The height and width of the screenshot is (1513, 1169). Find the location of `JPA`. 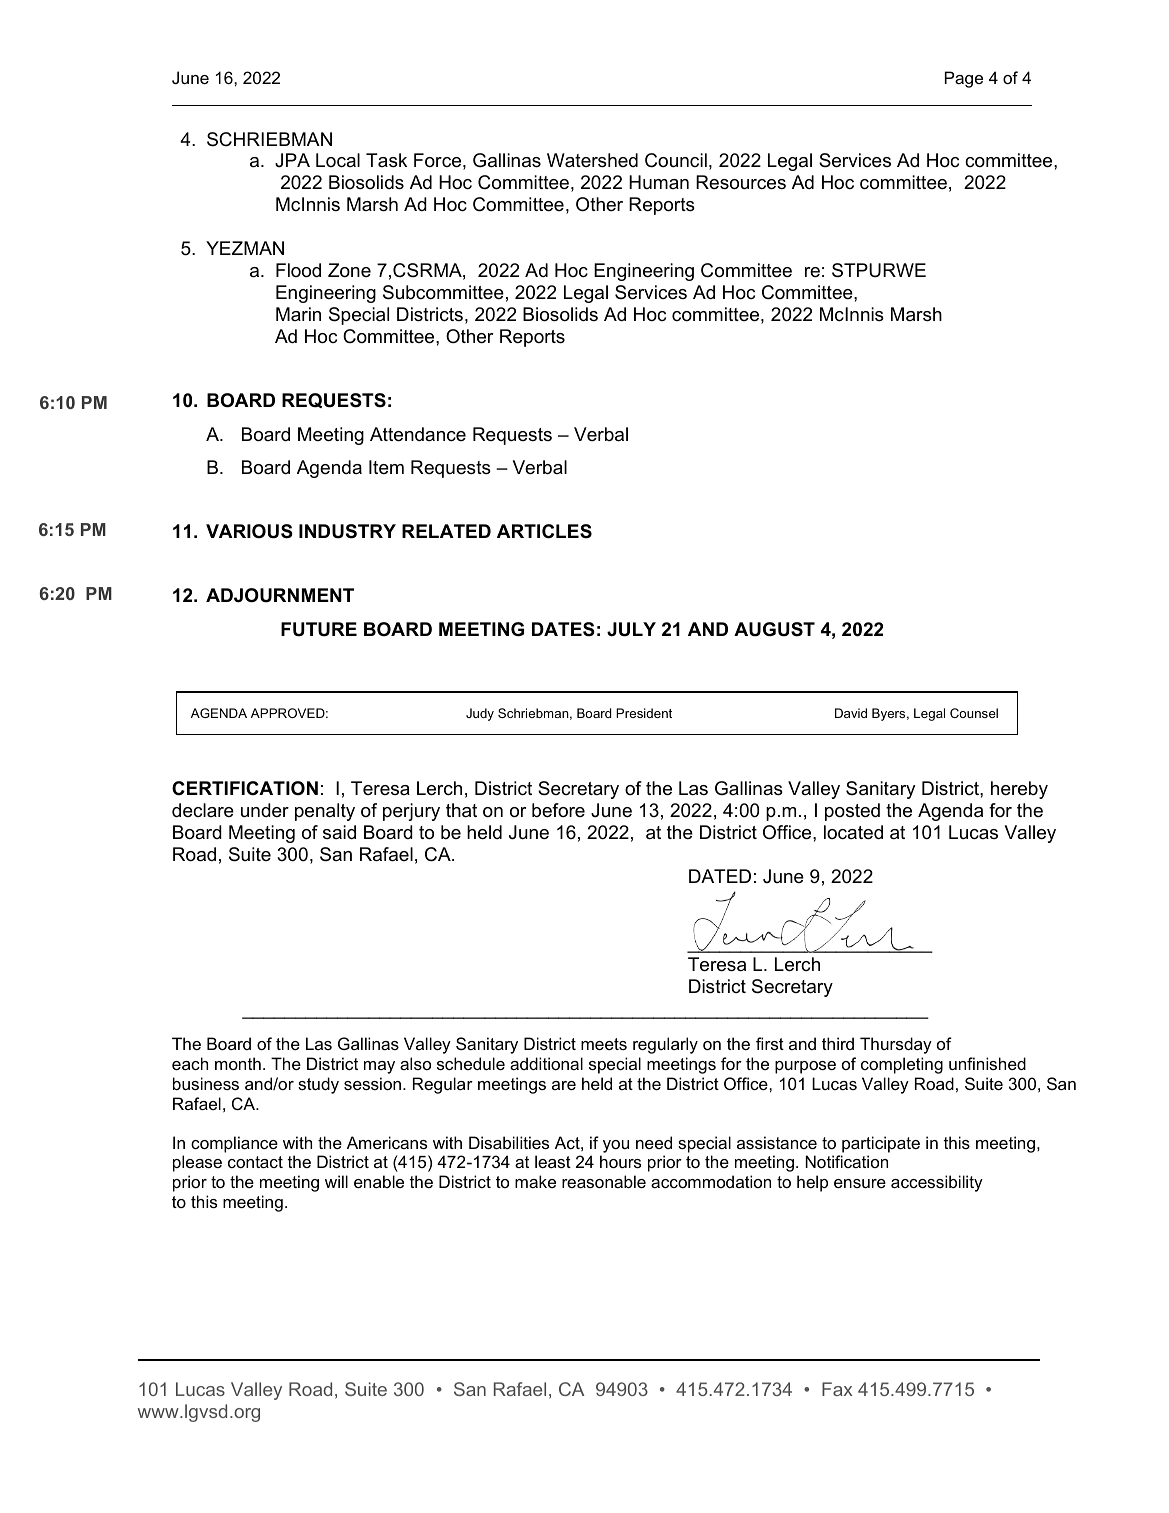

JPA is located at coordinates (292, 160).
